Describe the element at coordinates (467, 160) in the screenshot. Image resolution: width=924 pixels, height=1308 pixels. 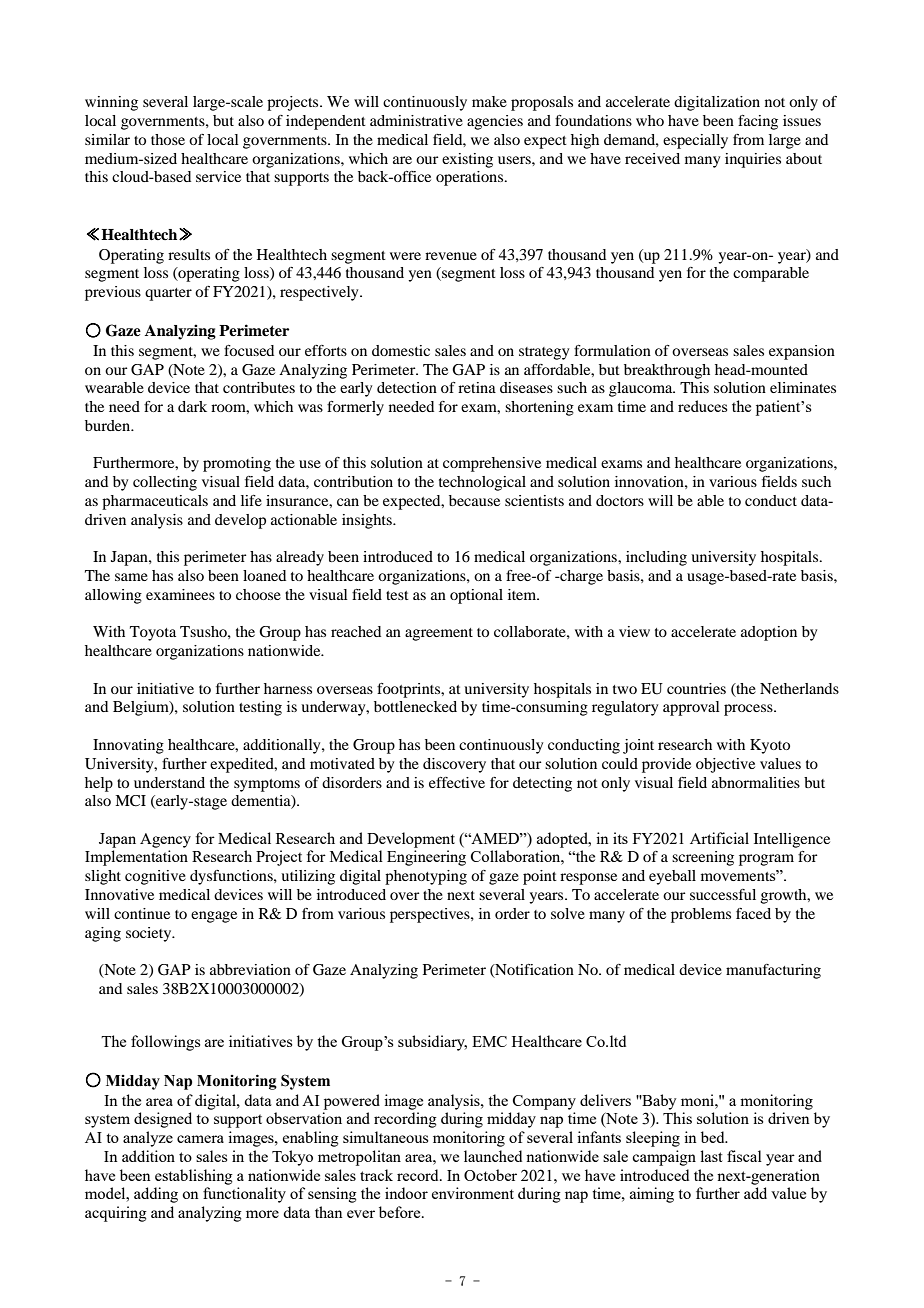
I see `existing` at that location.
